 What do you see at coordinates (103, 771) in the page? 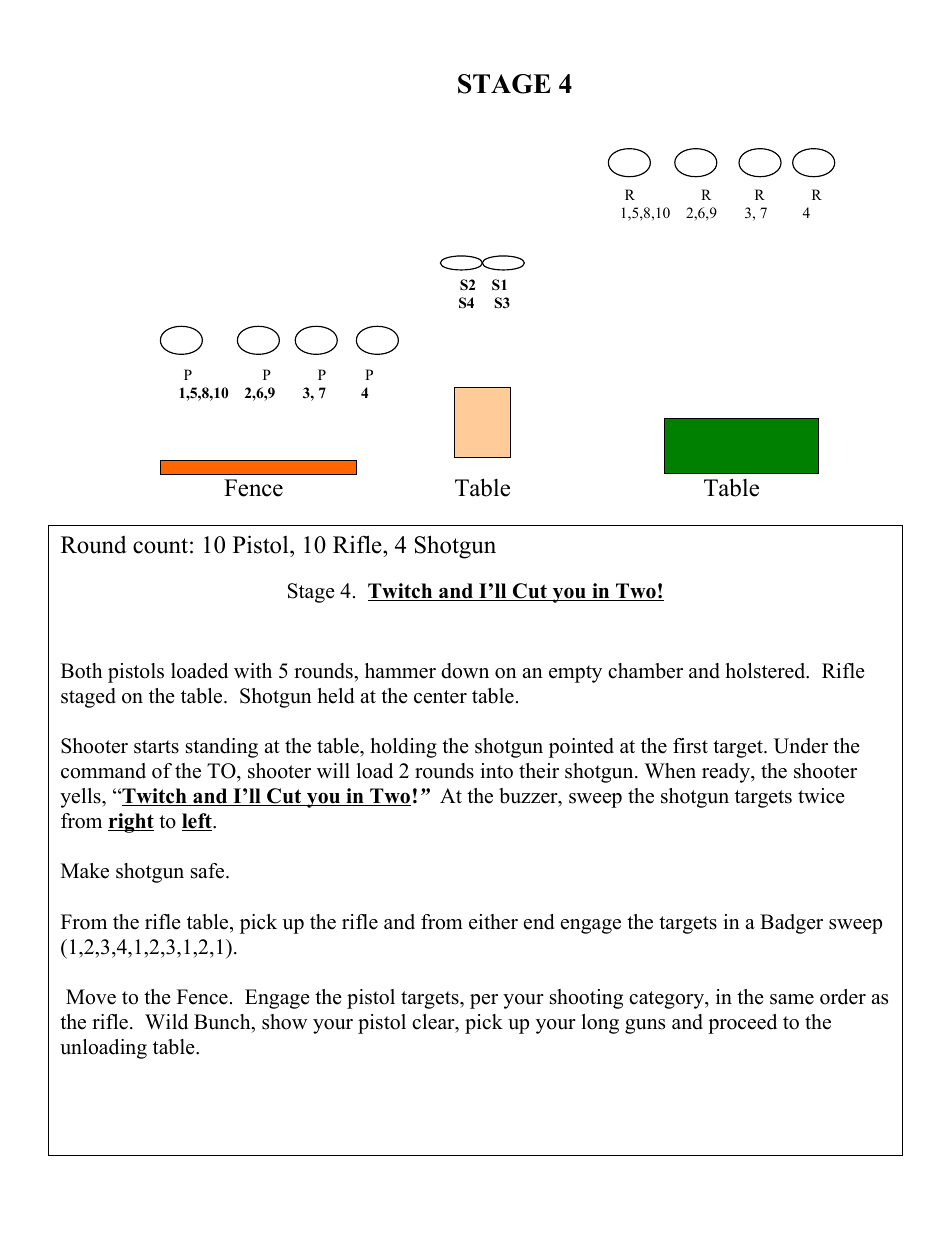
I see `command` at bounding box center [103, 771].
